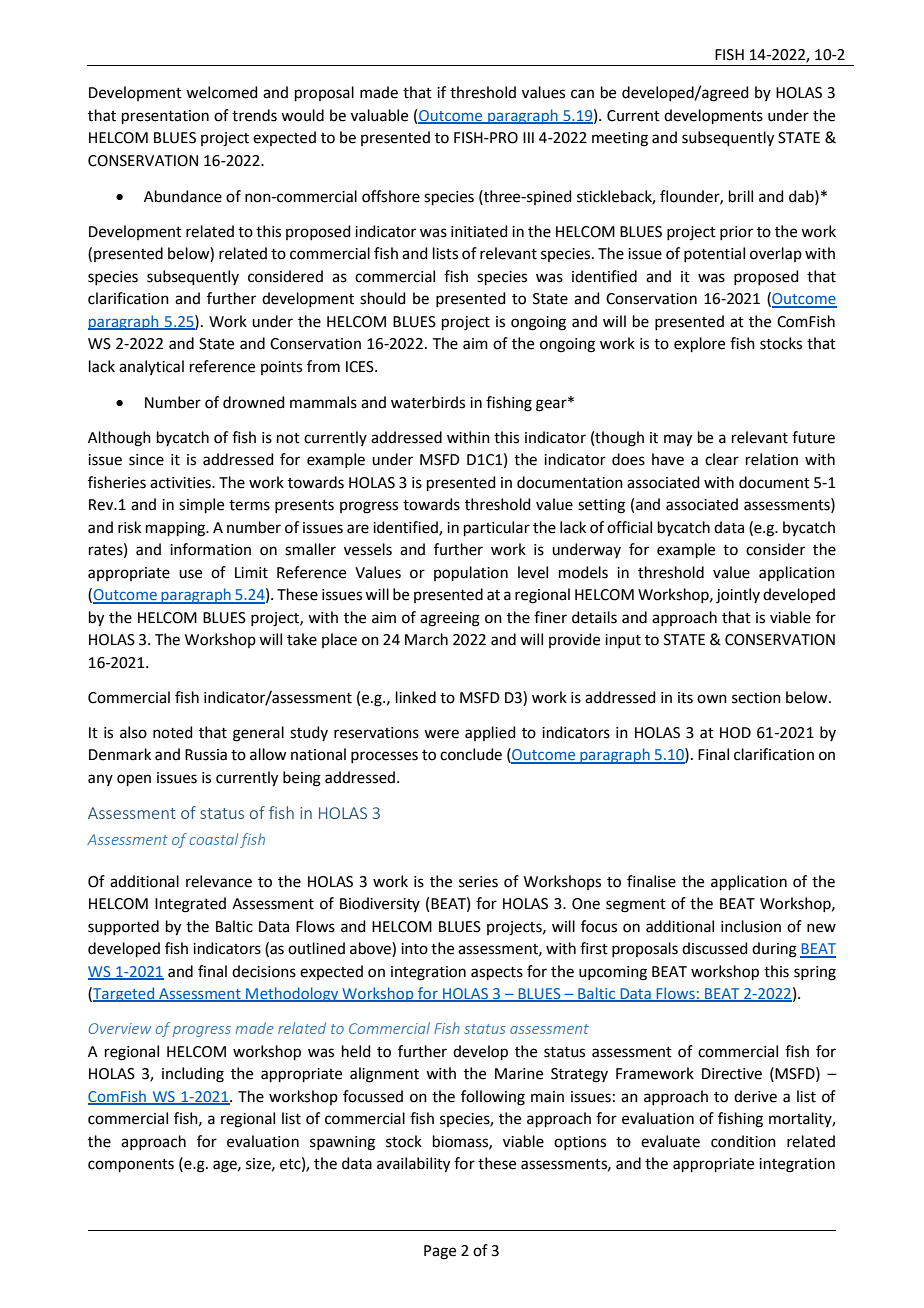  I want to click on Integrated, so click(190, 905).
